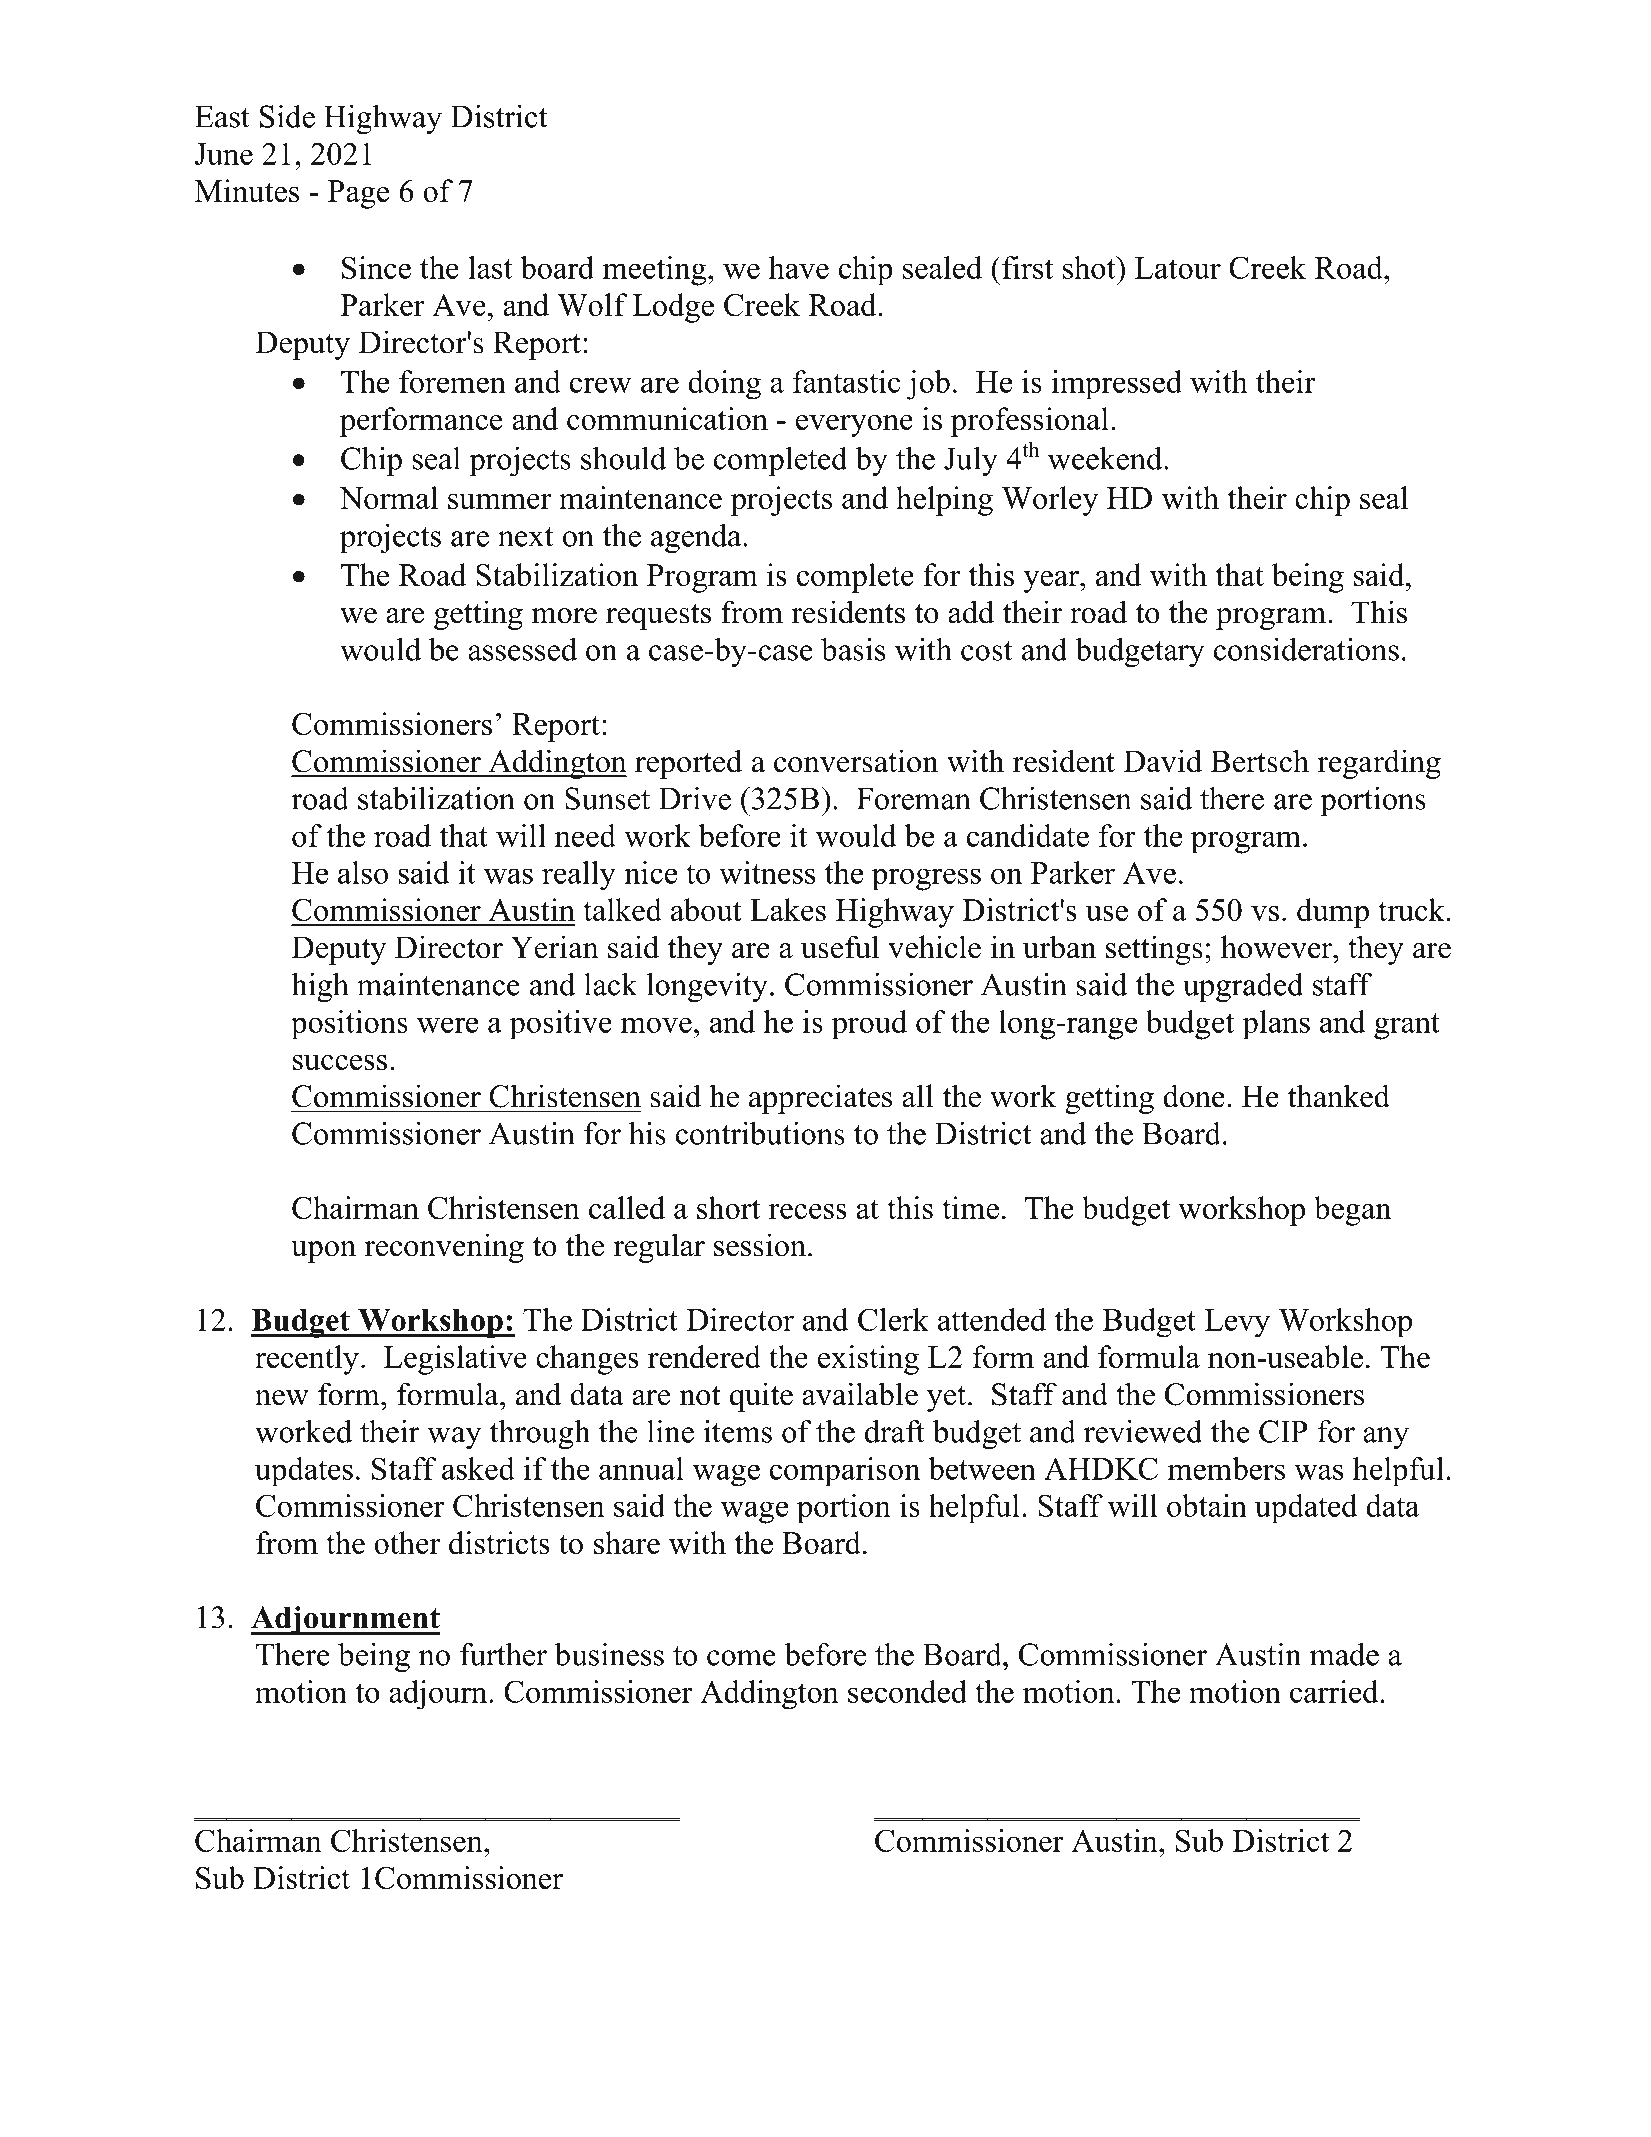 The width and height of the document is (1651, 2137). I want to click on proud, so click(869, 1025).
